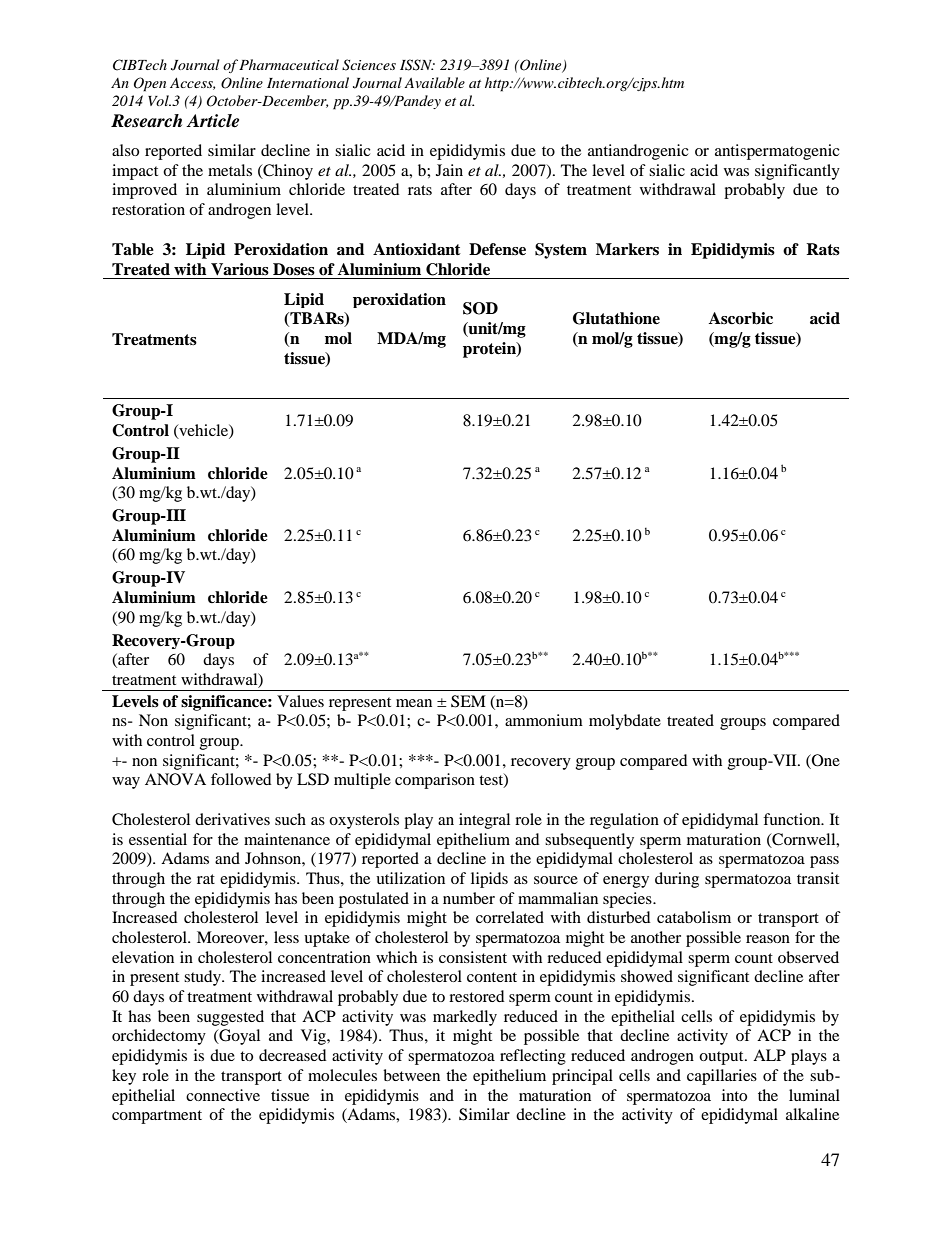 The height and width of the screenshot is (1233, 952). I want to click on compartment, so click(157, 1117).
